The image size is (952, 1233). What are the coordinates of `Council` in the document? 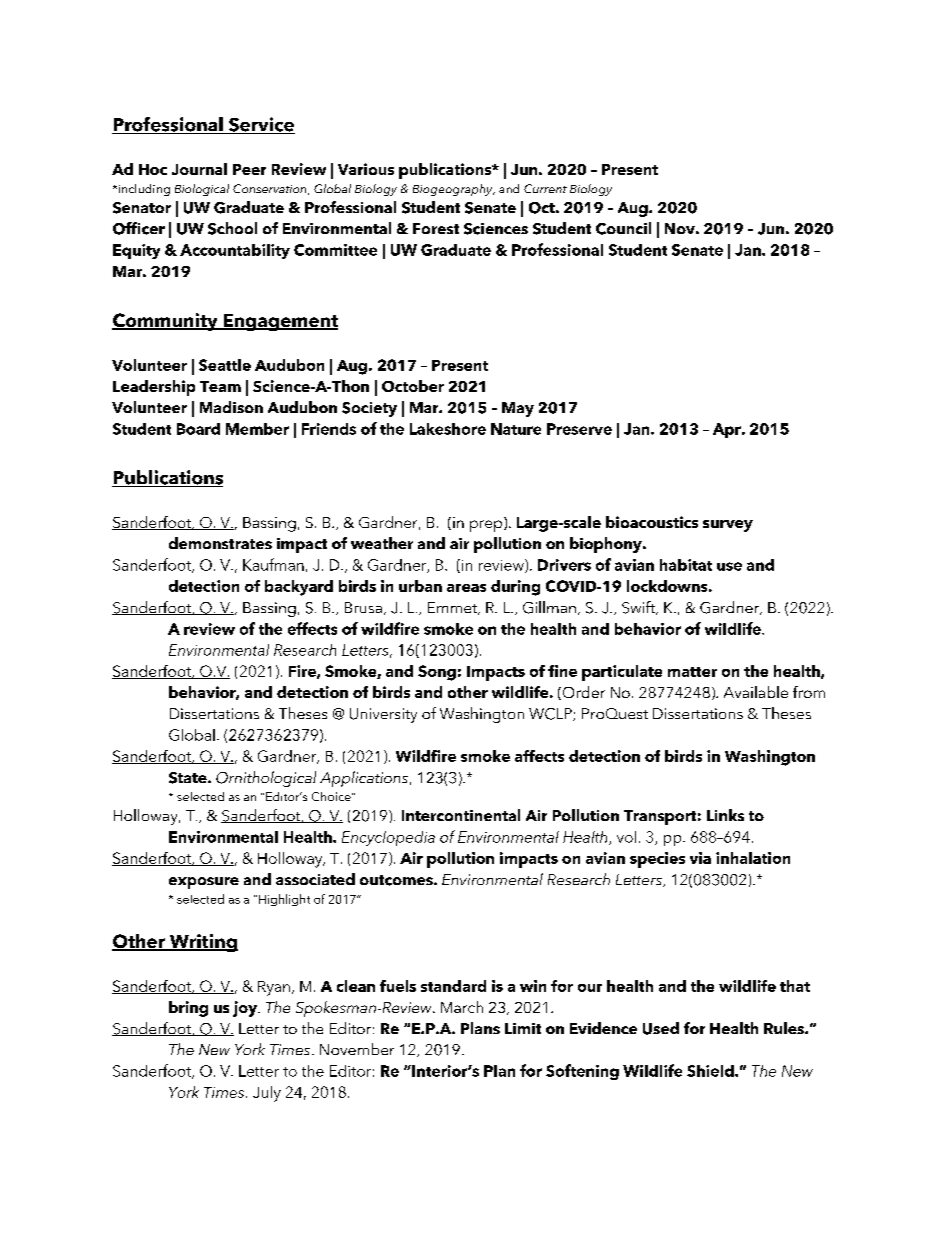 It's located at (623, 228).
